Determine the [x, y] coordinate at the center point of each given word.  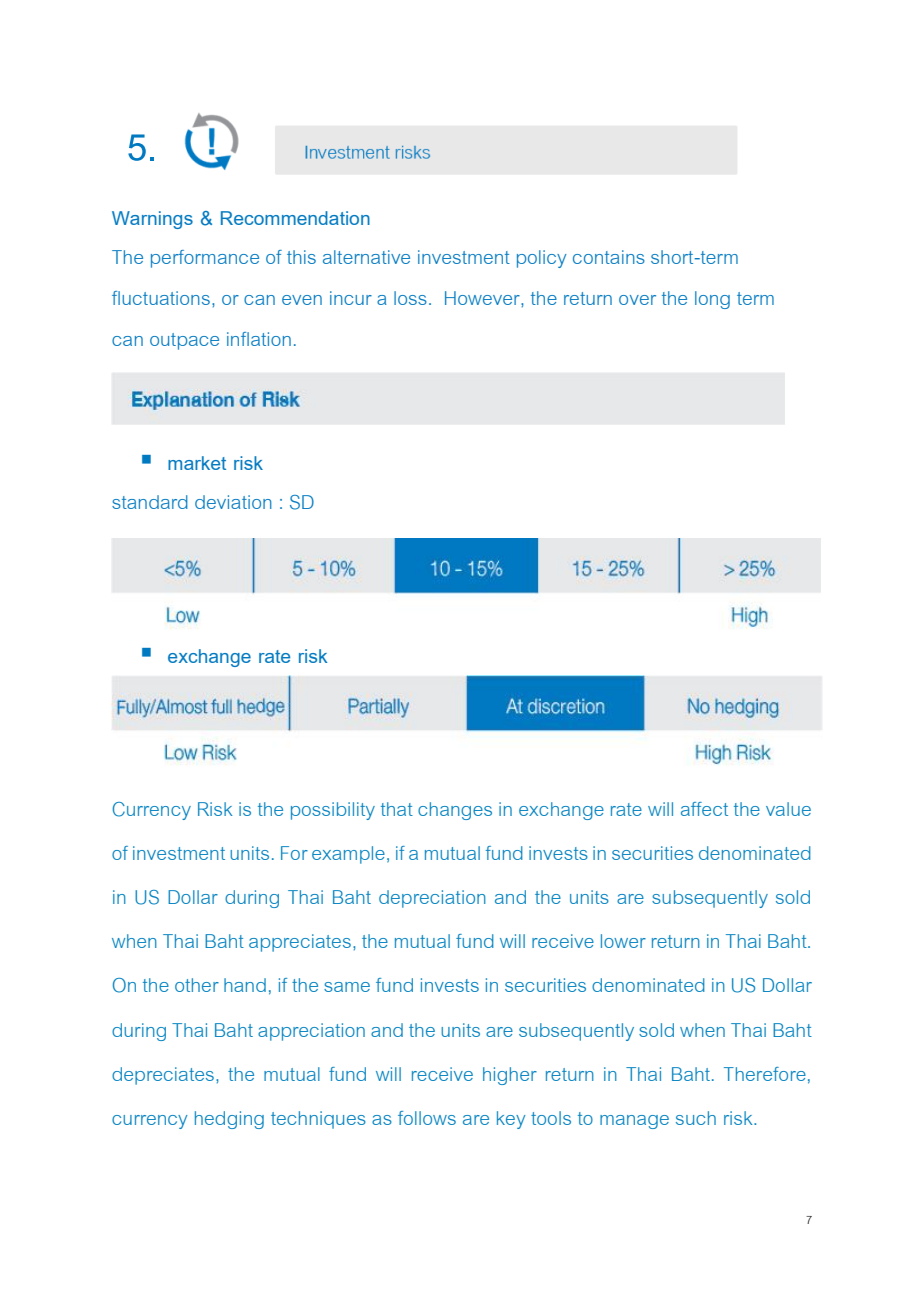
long [712, 300]
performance [205, 259]
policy [541, 259]
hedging [229, 1120]
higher [510, 1076]
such [696, 1118]
